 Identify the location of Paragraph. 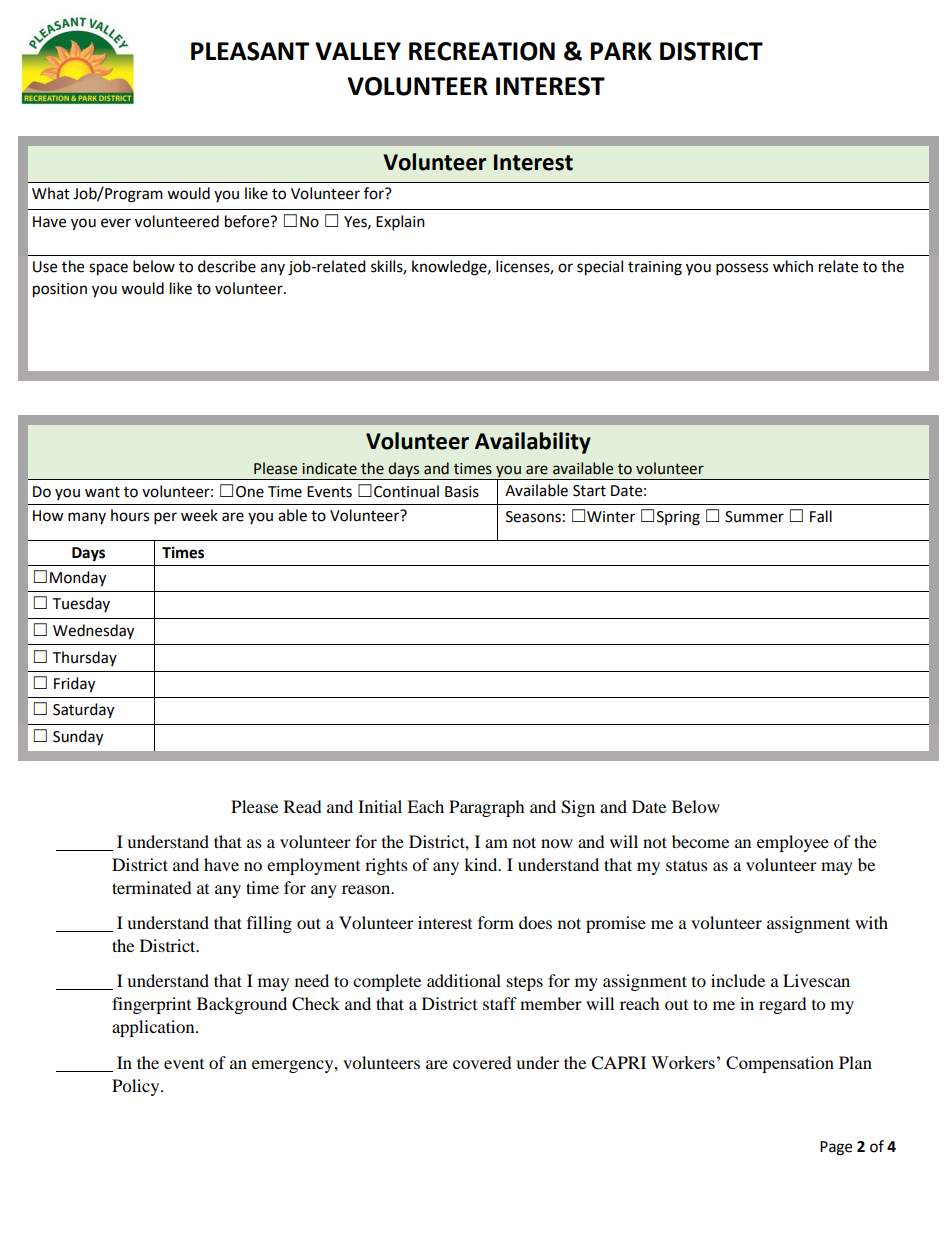
(487, 808).
